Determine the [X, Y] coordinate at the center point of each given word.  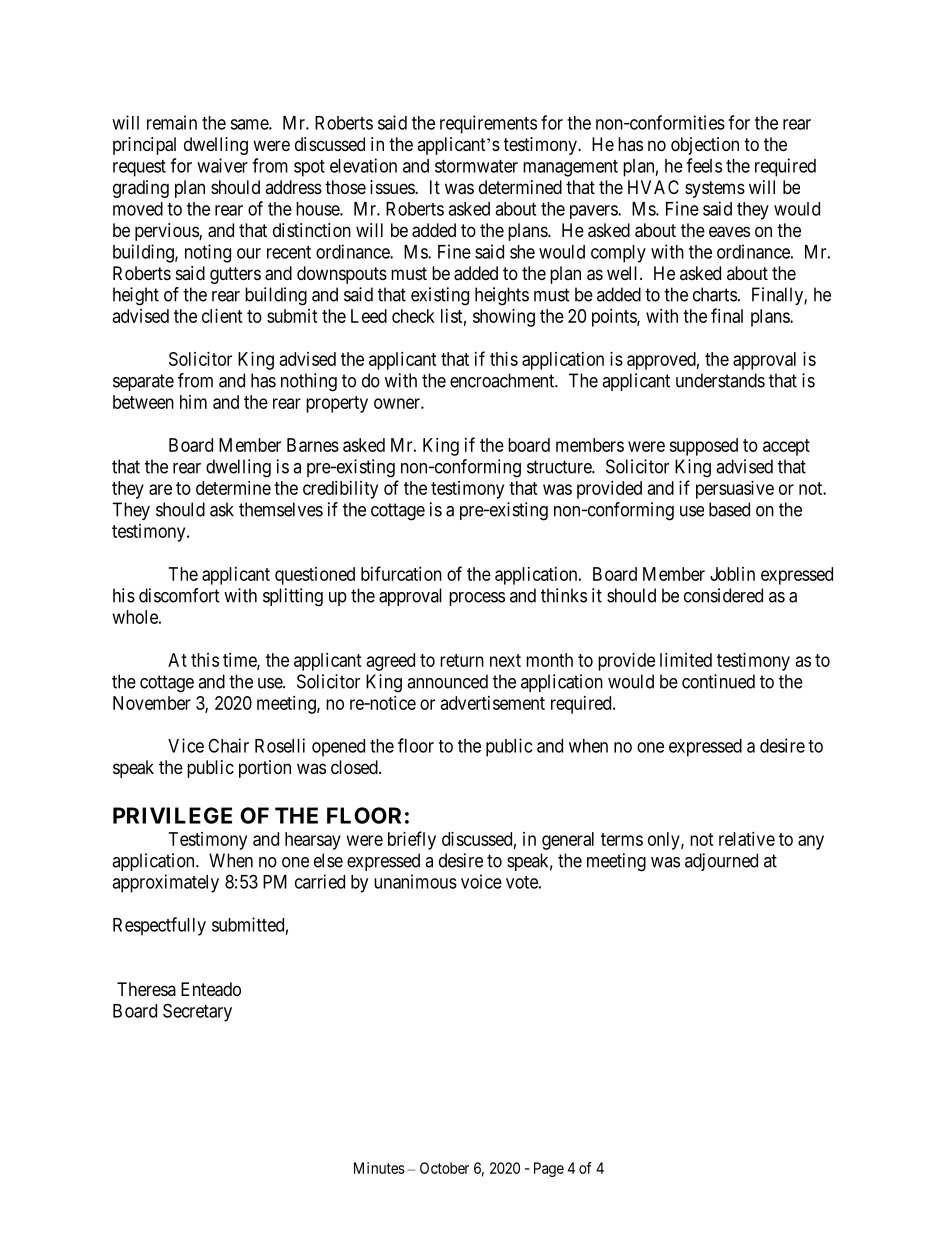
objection [705, 146]
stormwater [476, 166]
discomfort [179, 595]
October [444, 1168]
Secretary [197, 1012]
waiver [222, 165]
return [462, 660]
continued [718, 681]
